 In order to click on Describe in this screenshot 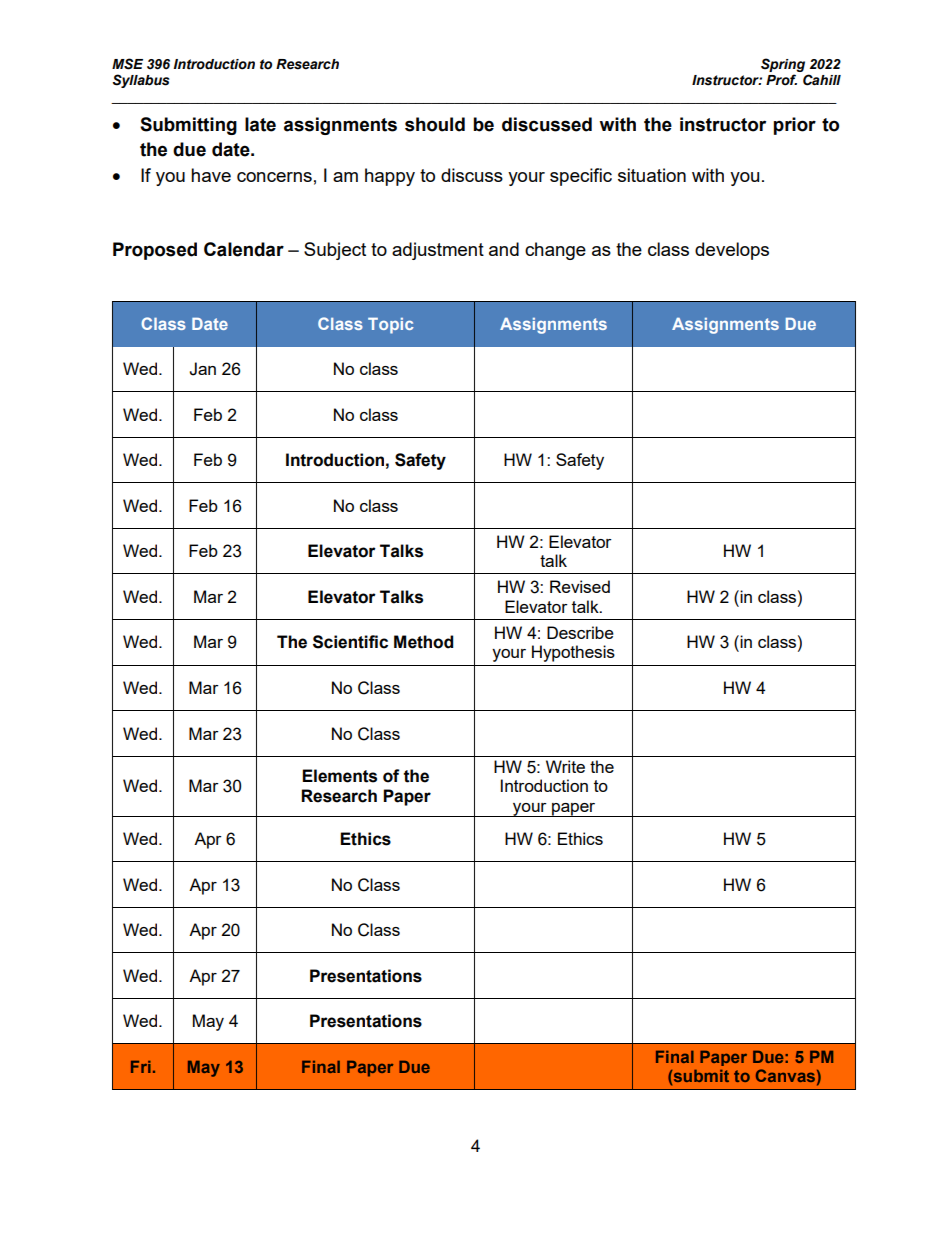, I will do `click(580, 632)`.
